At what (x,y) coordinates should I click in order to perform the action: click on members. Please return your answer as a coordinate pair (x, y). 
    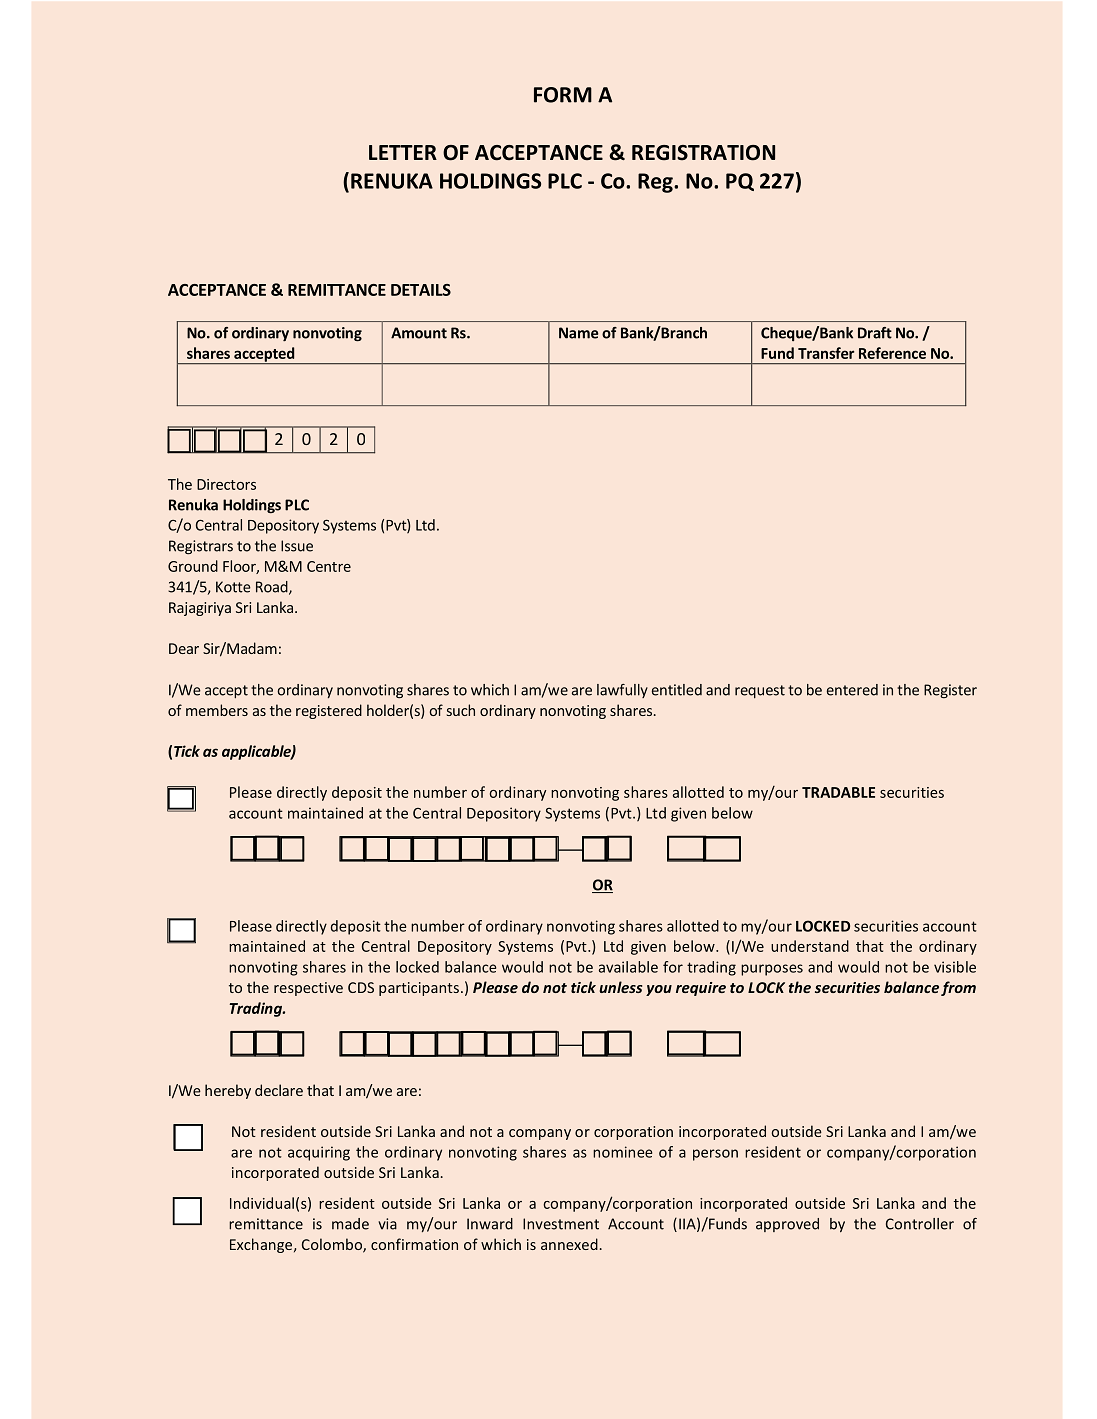
    Looking at the image, I should click on (217, 710).
